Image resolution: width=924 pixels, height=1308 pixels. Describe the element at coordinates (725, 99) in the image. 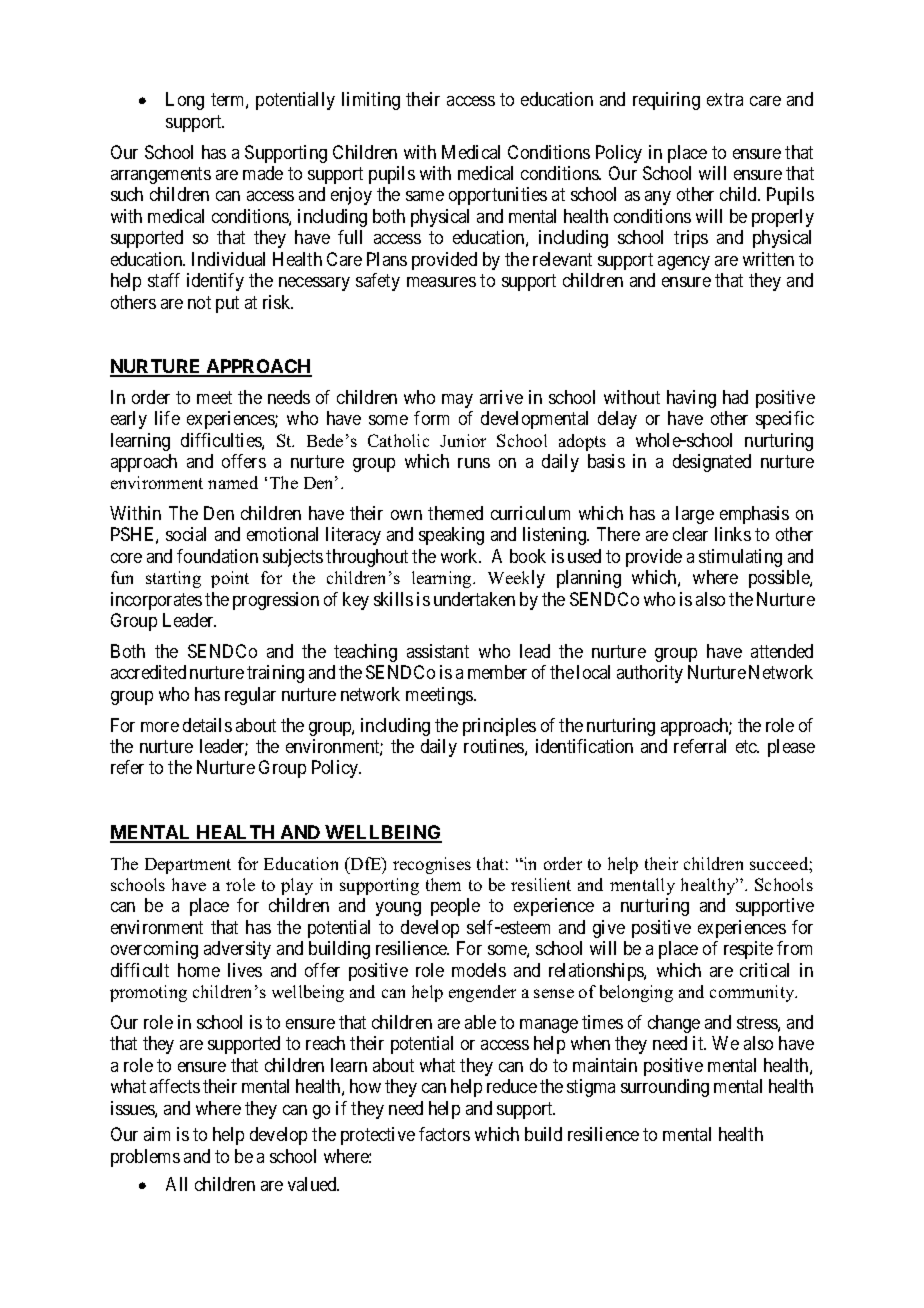

I see `extra` at that location.
